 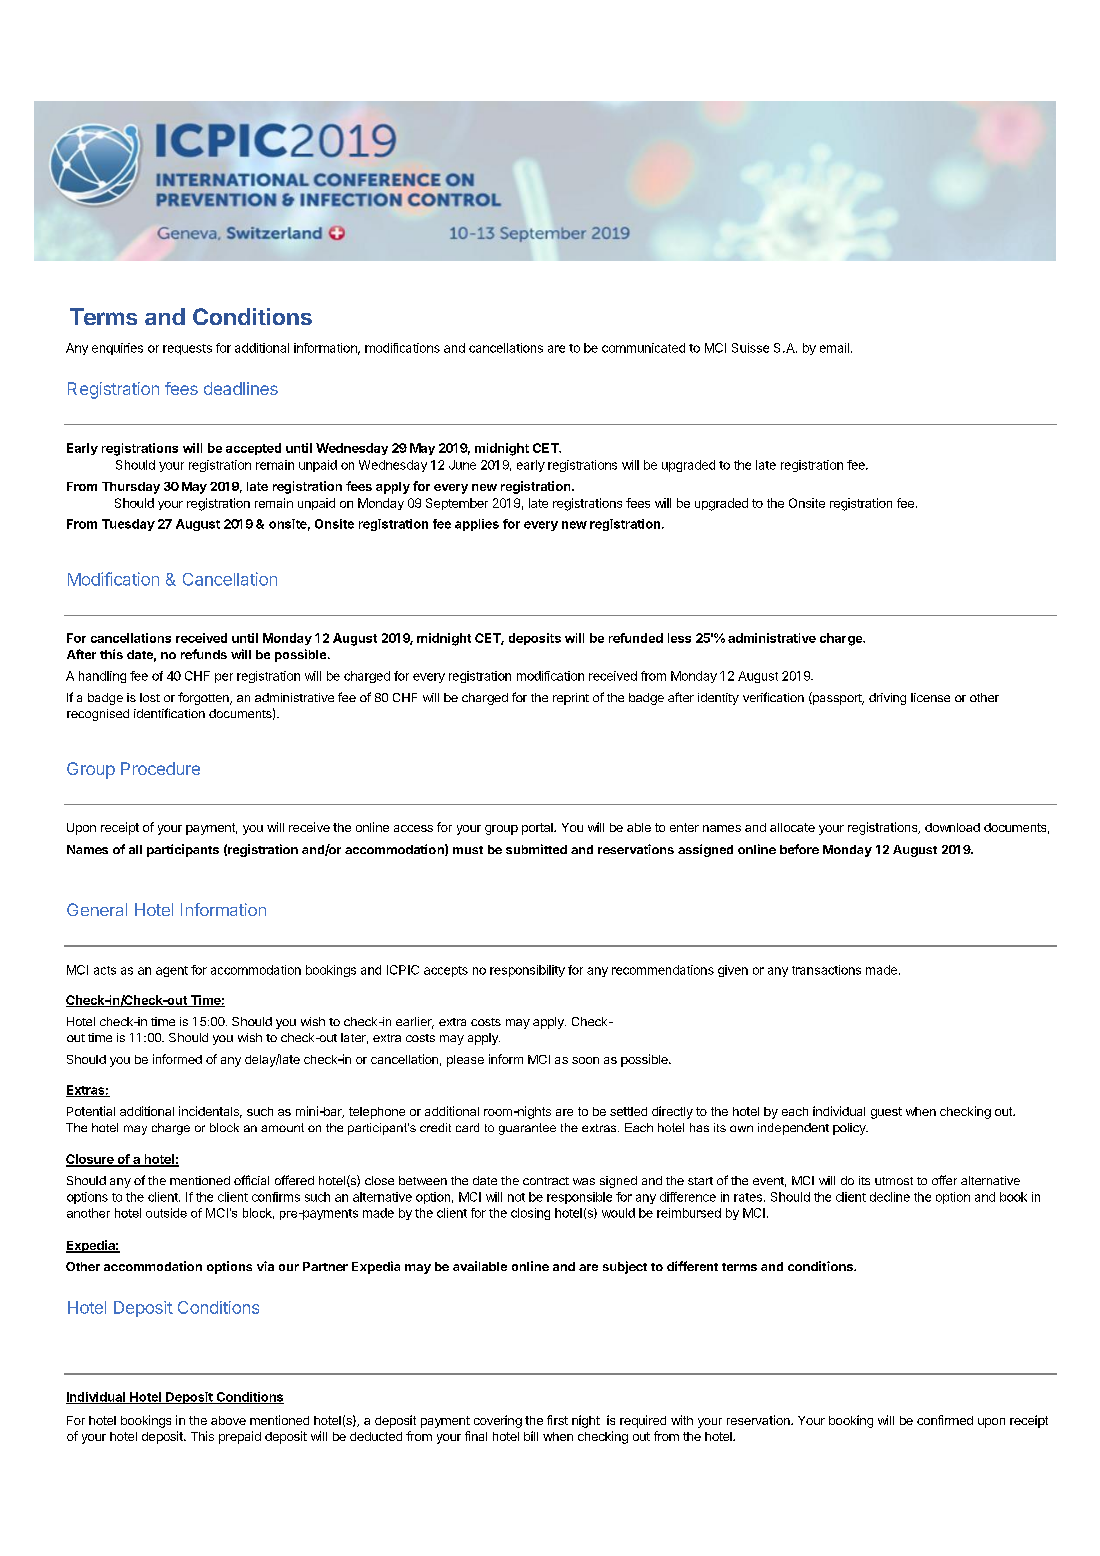 I want to click on General, so click(x=97, y=909).
